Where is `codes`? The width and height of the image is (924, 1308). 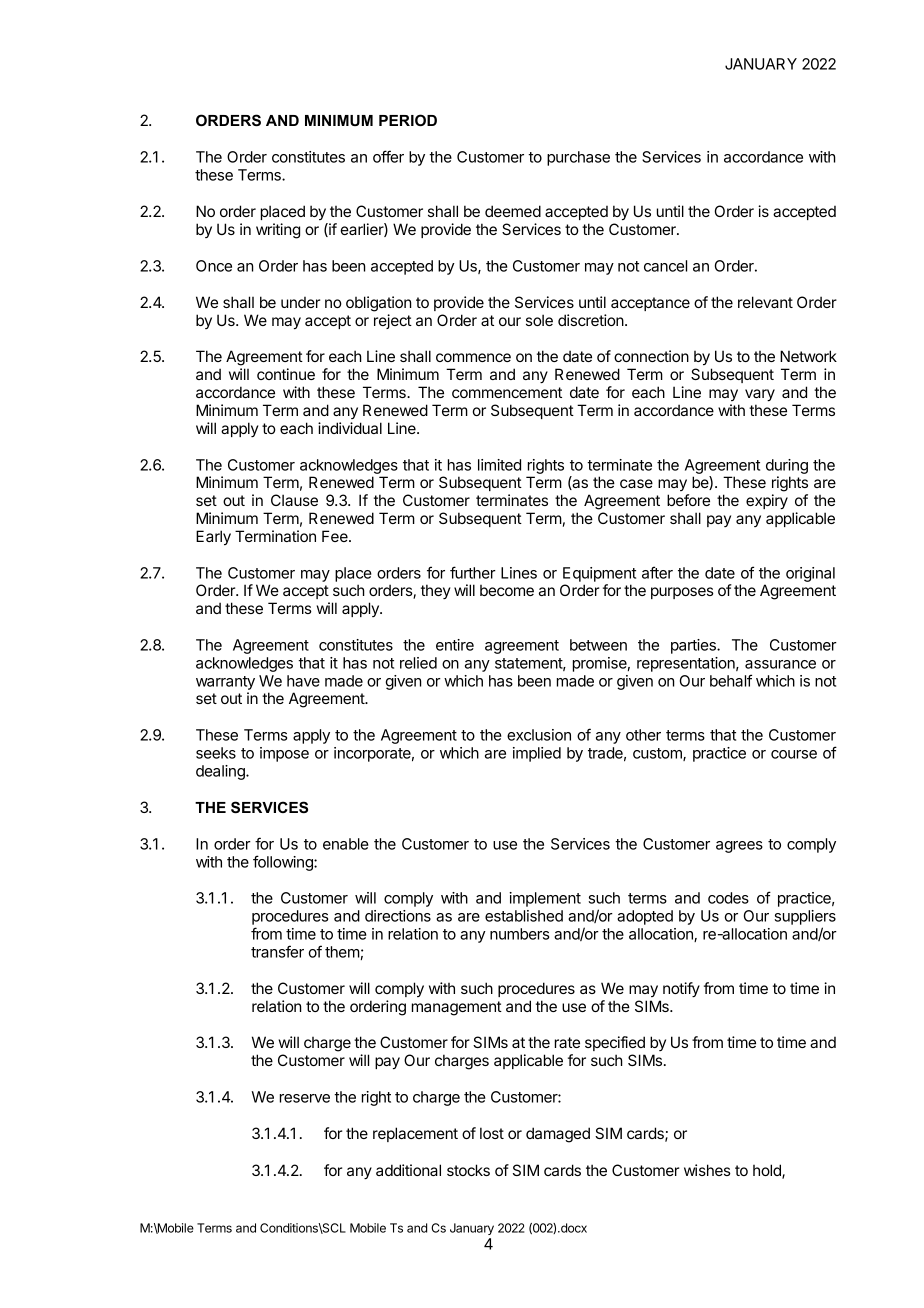
codes is located at coordinates (728, 898).
